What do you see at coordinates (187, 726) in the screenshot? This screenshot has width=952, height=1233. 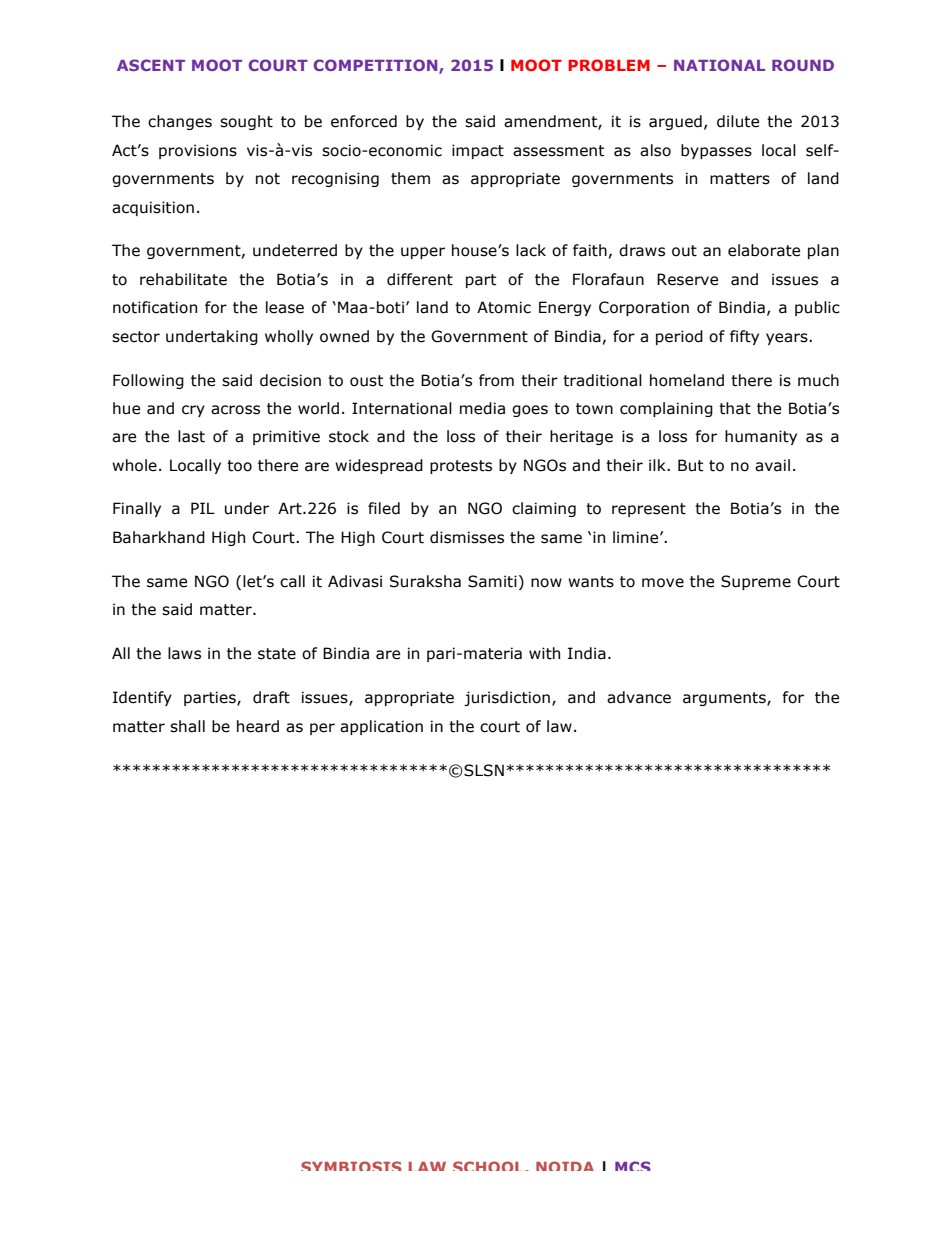 I see `shall` at bounding box center [187, 726].
